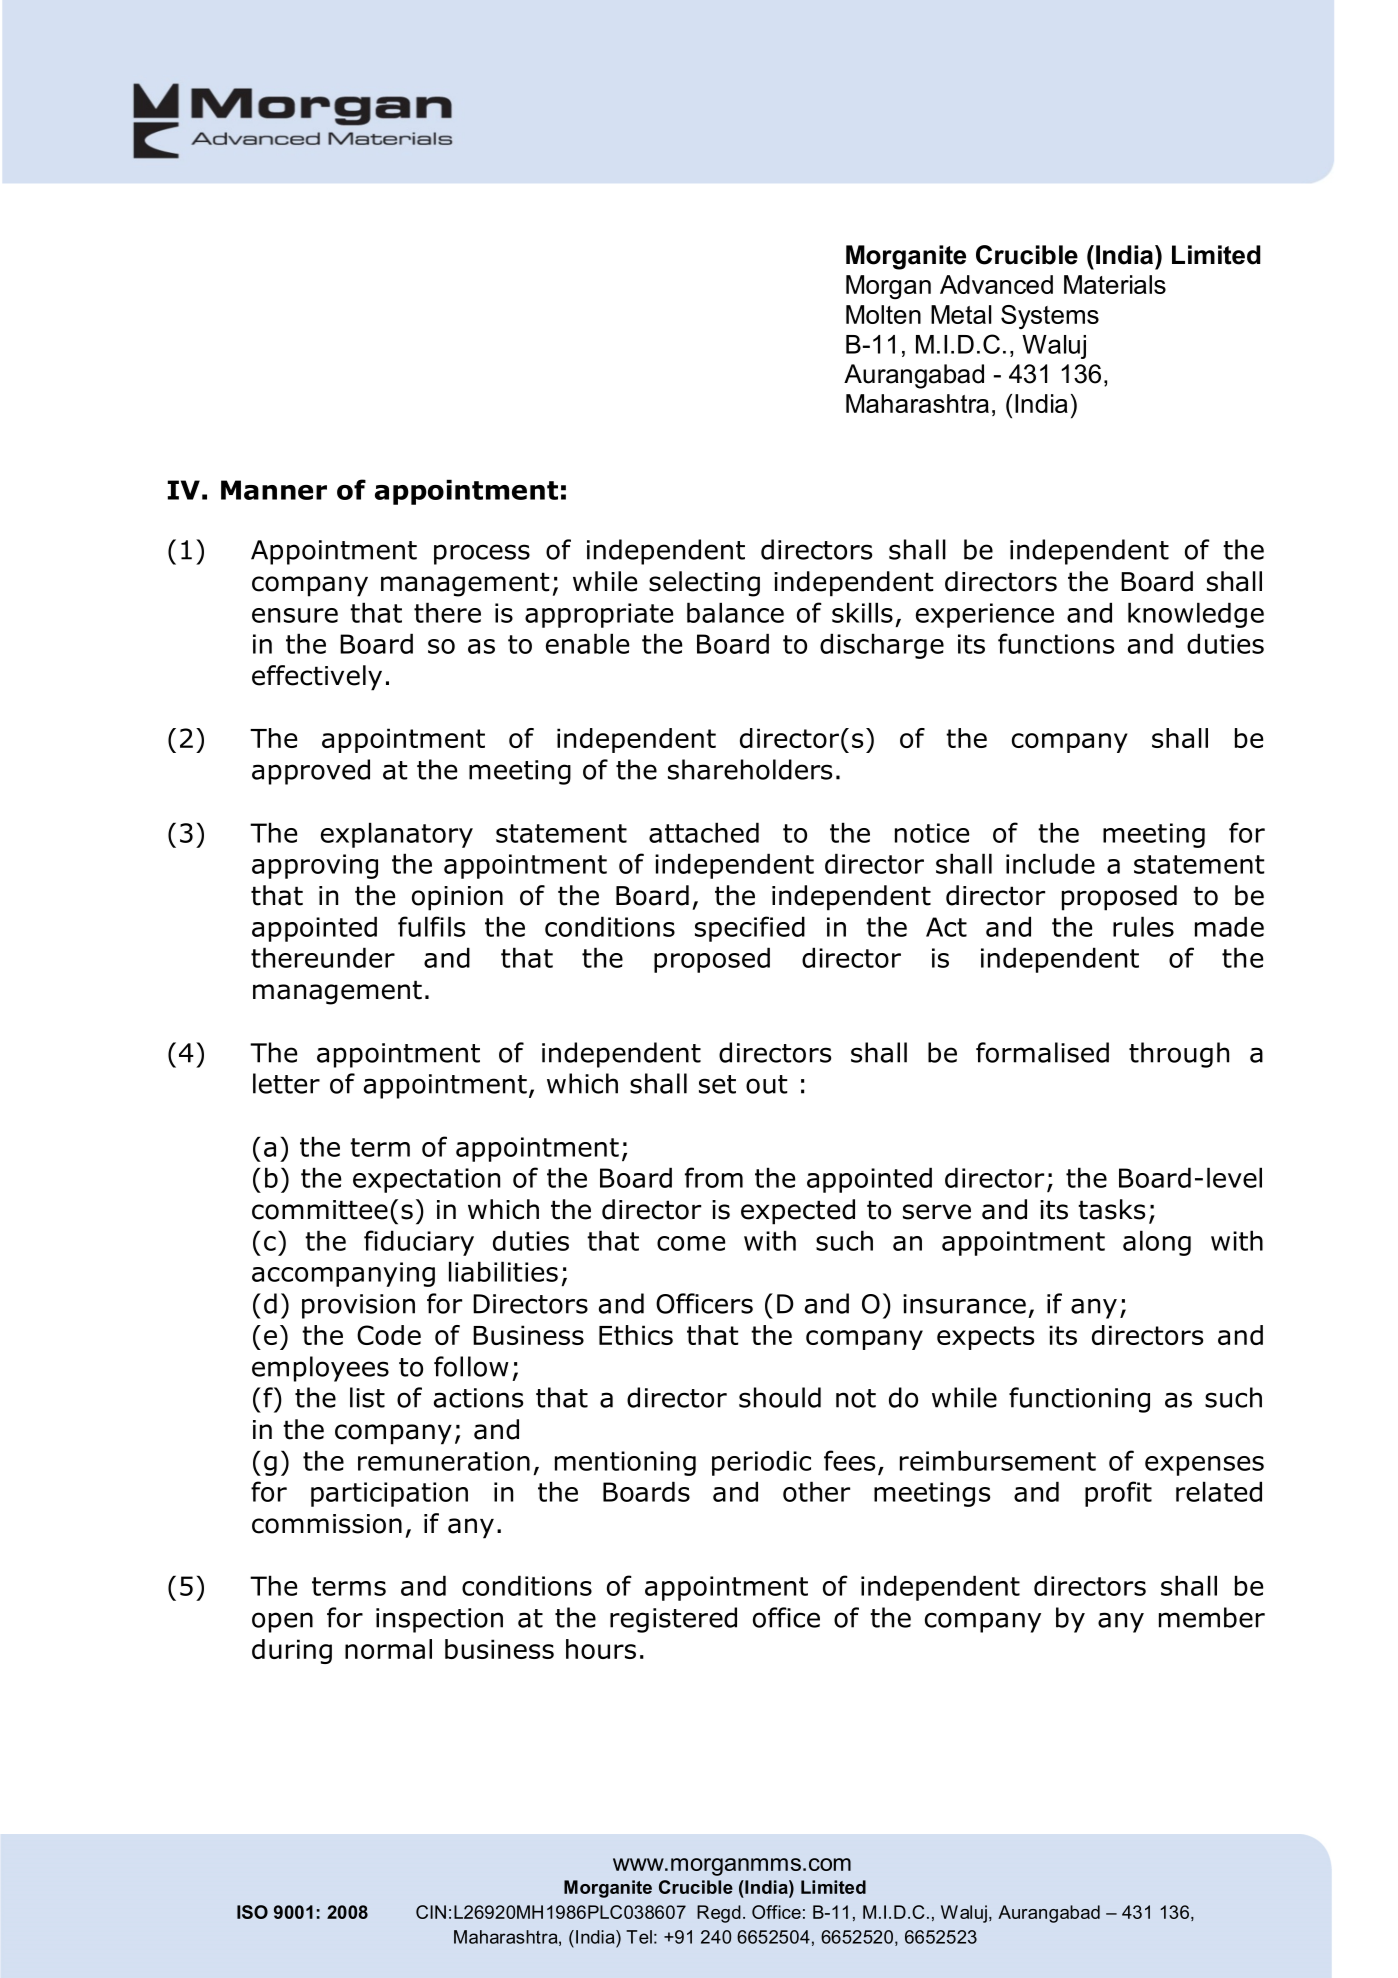 The height and width of the image is (1978, 1398). What do you see at coordinates (883, 314) in the image?
I see `Molten` at bounding box center [883, 314].
